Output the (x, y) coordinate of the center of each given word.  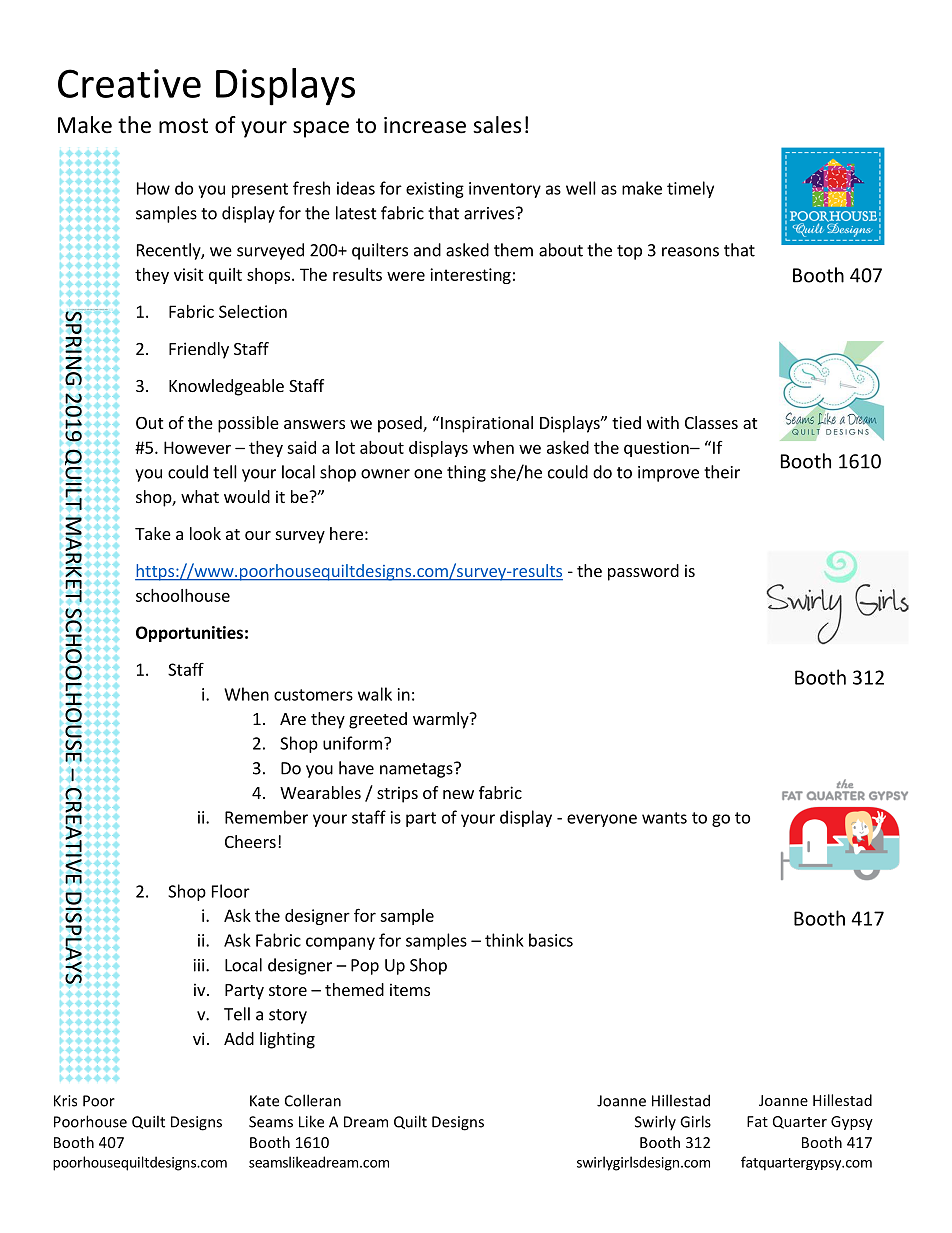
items (410, 989)
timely (690, 189)
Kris (65, 1101)
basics (551, 940)
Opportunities (189, 634)
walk (375, 694)
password (643, 572)
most (183, 126)
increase (425, 125)
